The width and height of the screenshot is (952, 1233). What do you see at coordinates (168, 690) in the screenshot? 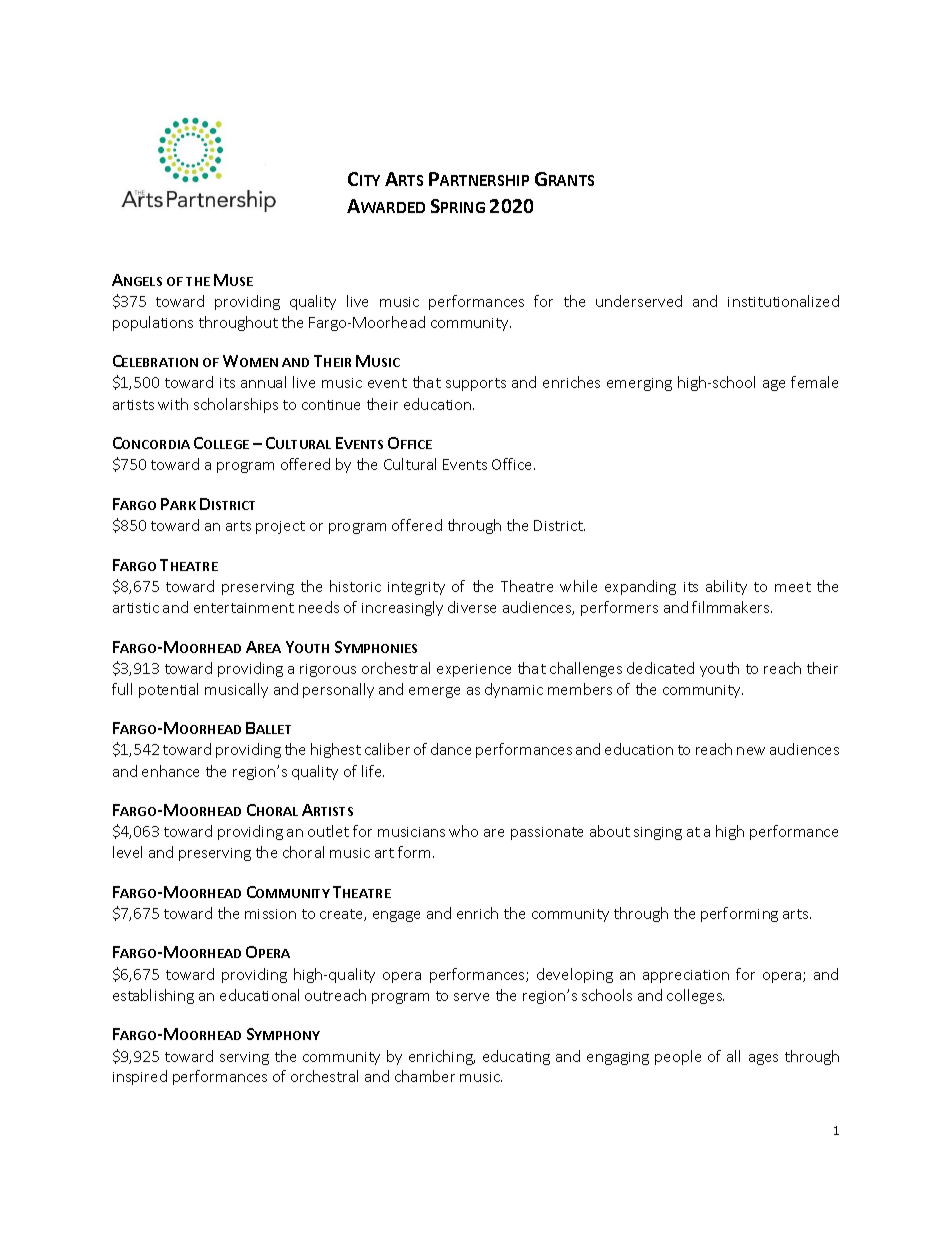
I see `potential` at bounding box center [168, 690].
